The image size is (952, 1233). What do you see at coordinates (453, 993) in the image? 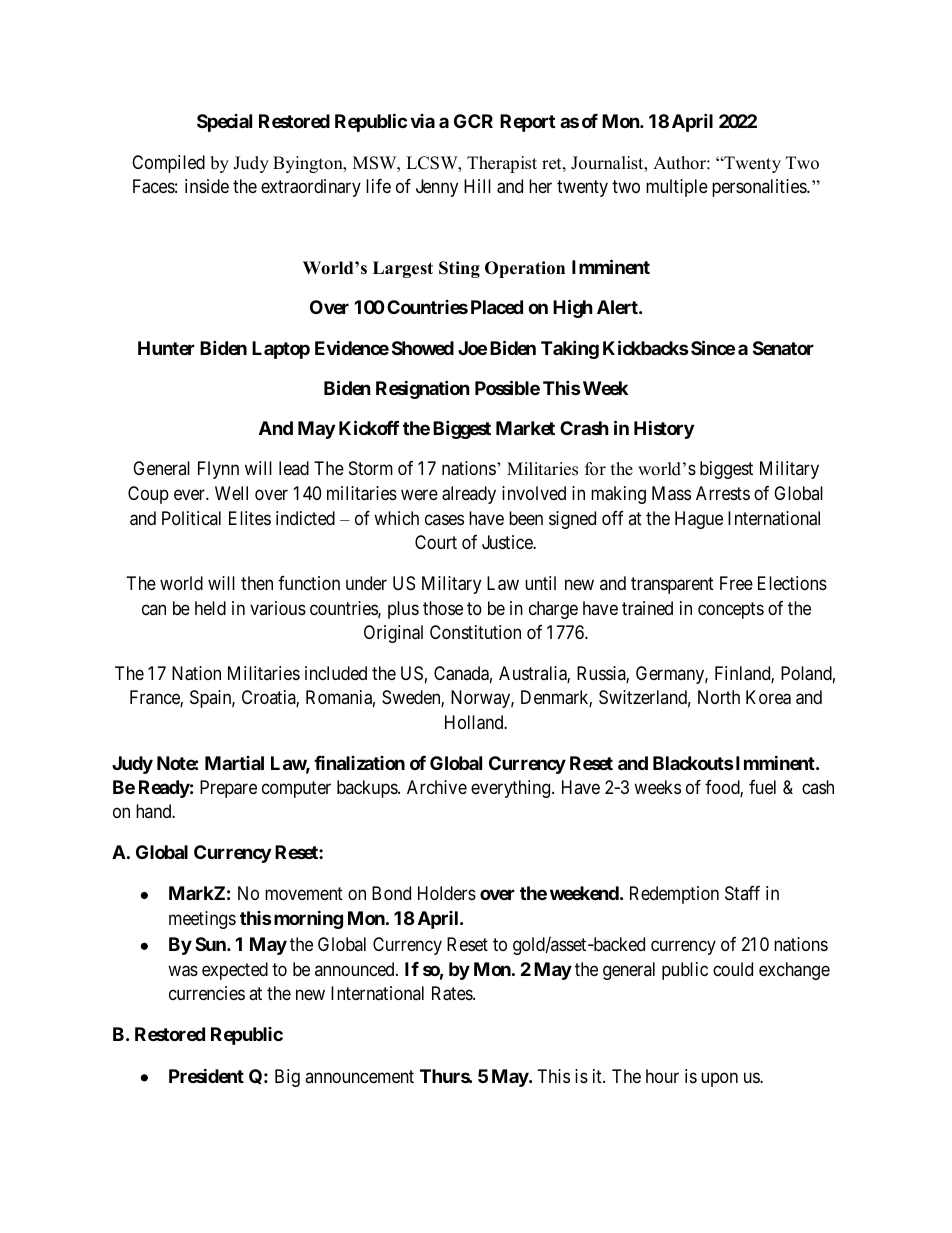
I see `Rates` at bounding box center [453, 993].
